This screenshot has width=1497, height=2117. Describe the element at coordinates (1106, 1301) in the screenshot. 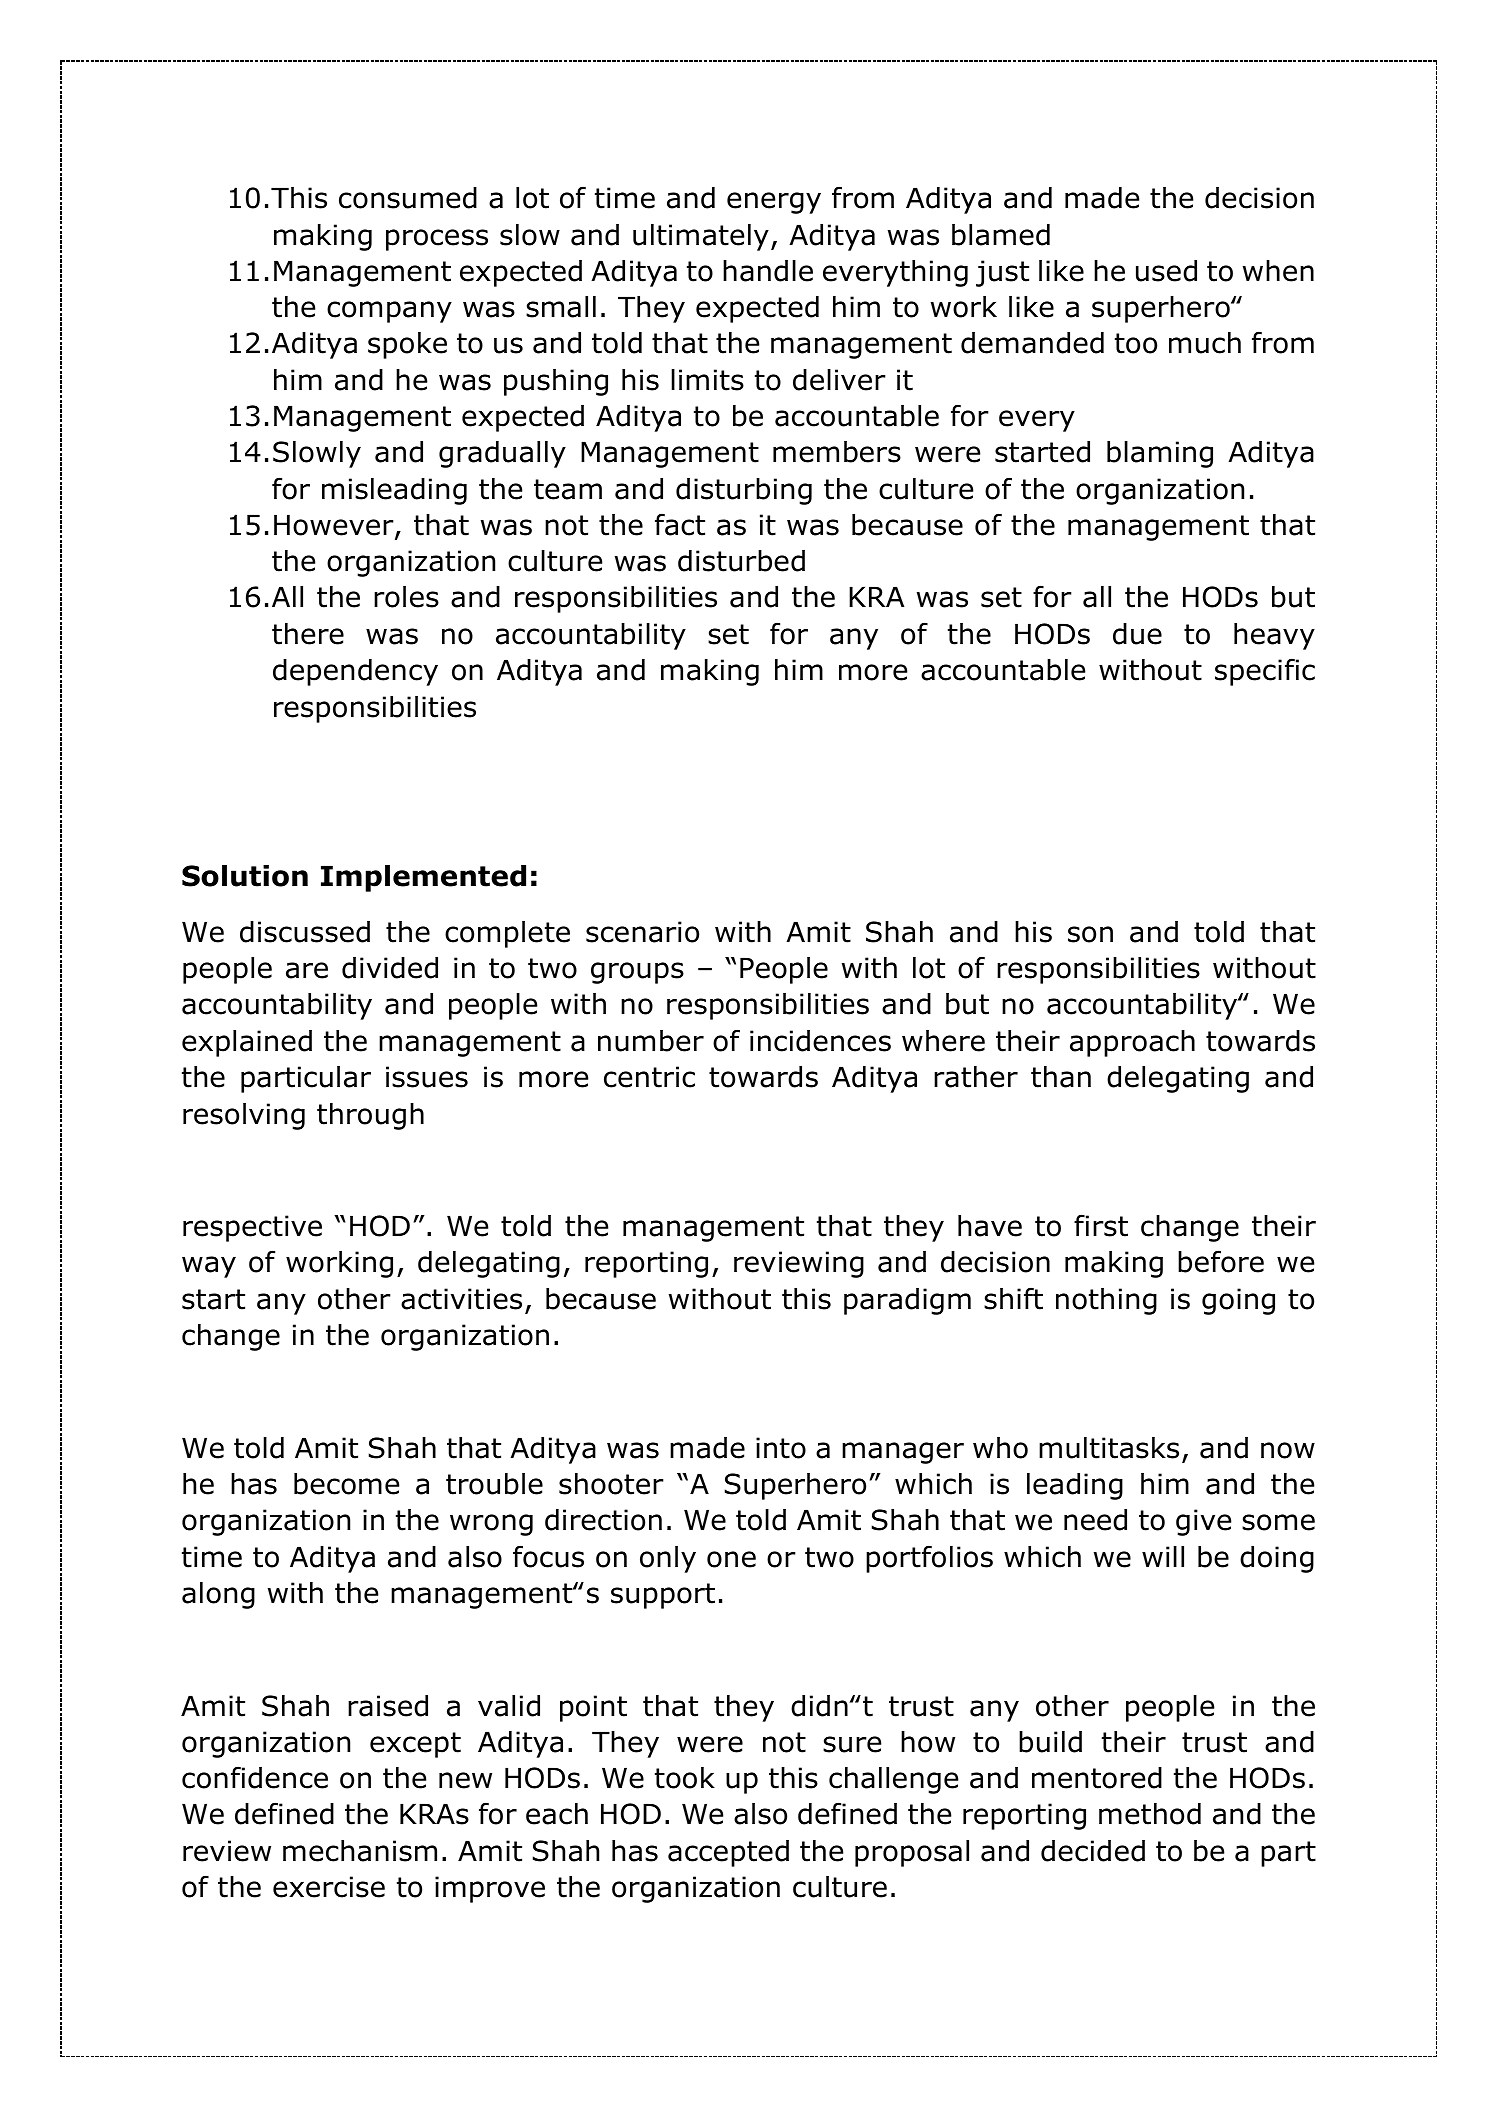

I see `nothing` at that location.
